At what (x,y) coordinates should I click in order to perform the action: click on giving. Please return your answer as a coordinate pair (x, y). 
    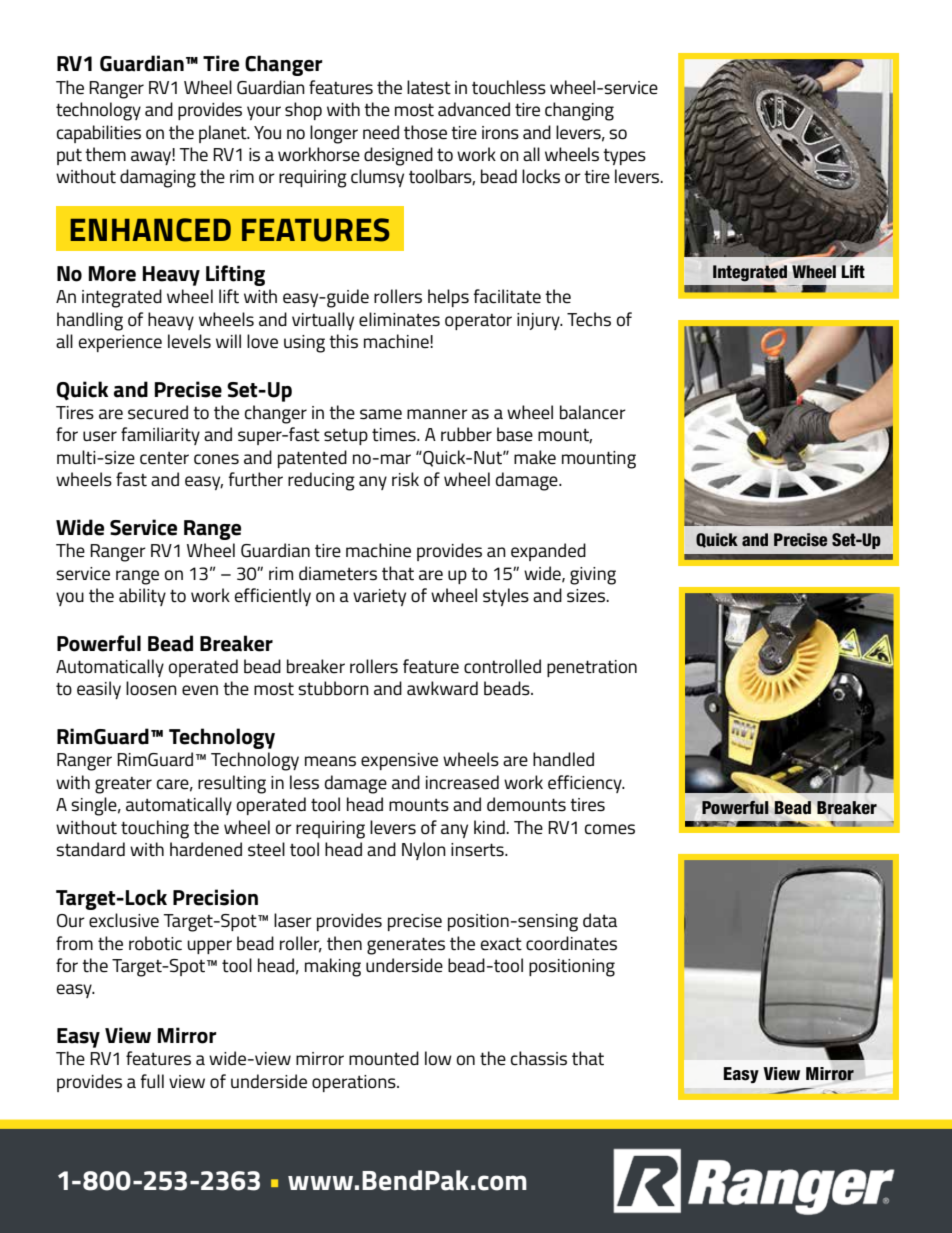
    Looking at the image, I should click on (593, 576).
